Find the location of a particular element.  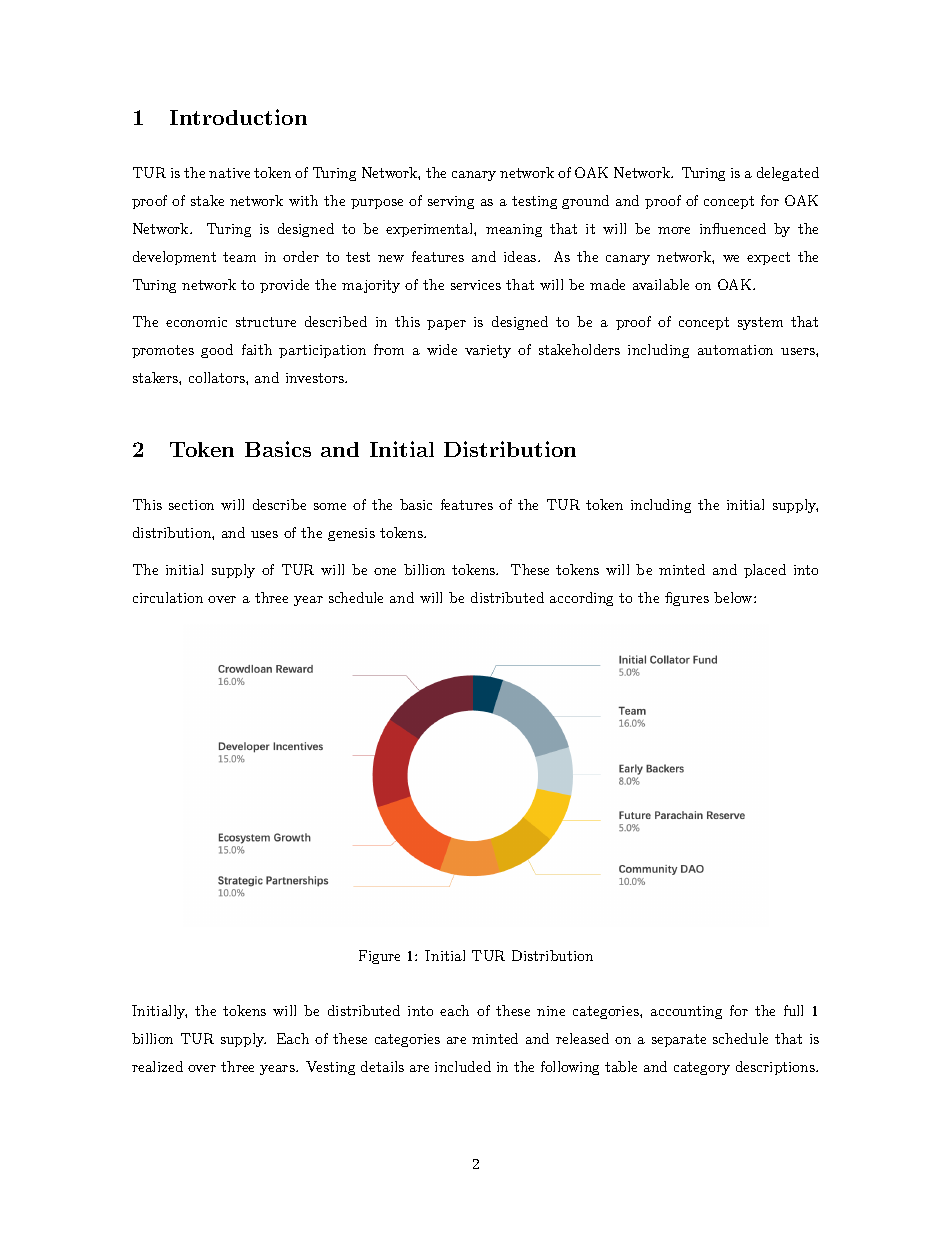

circulation is located at coordinates (168, 597).
